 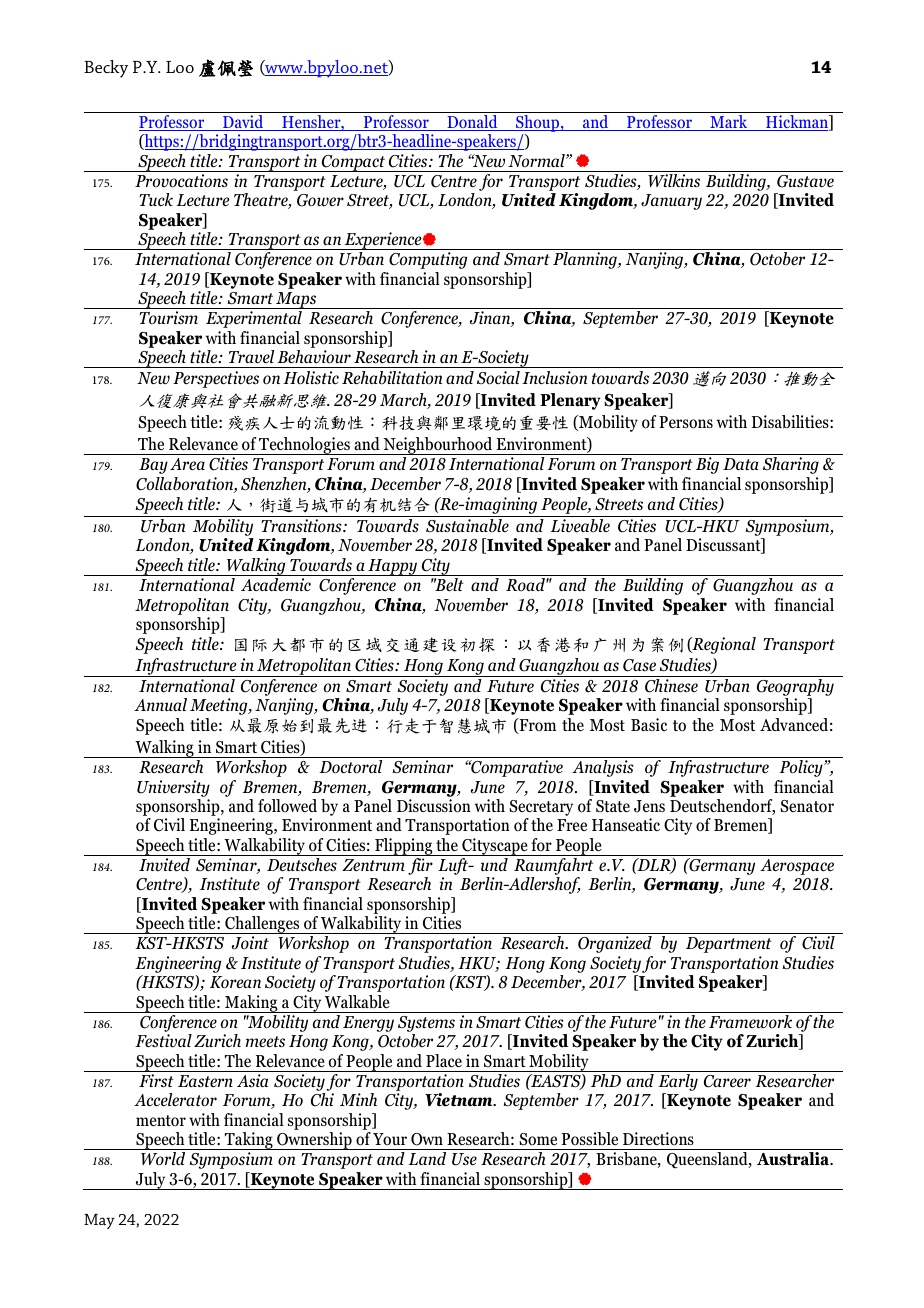 I want to click on David, so click(x=243, y=123).
